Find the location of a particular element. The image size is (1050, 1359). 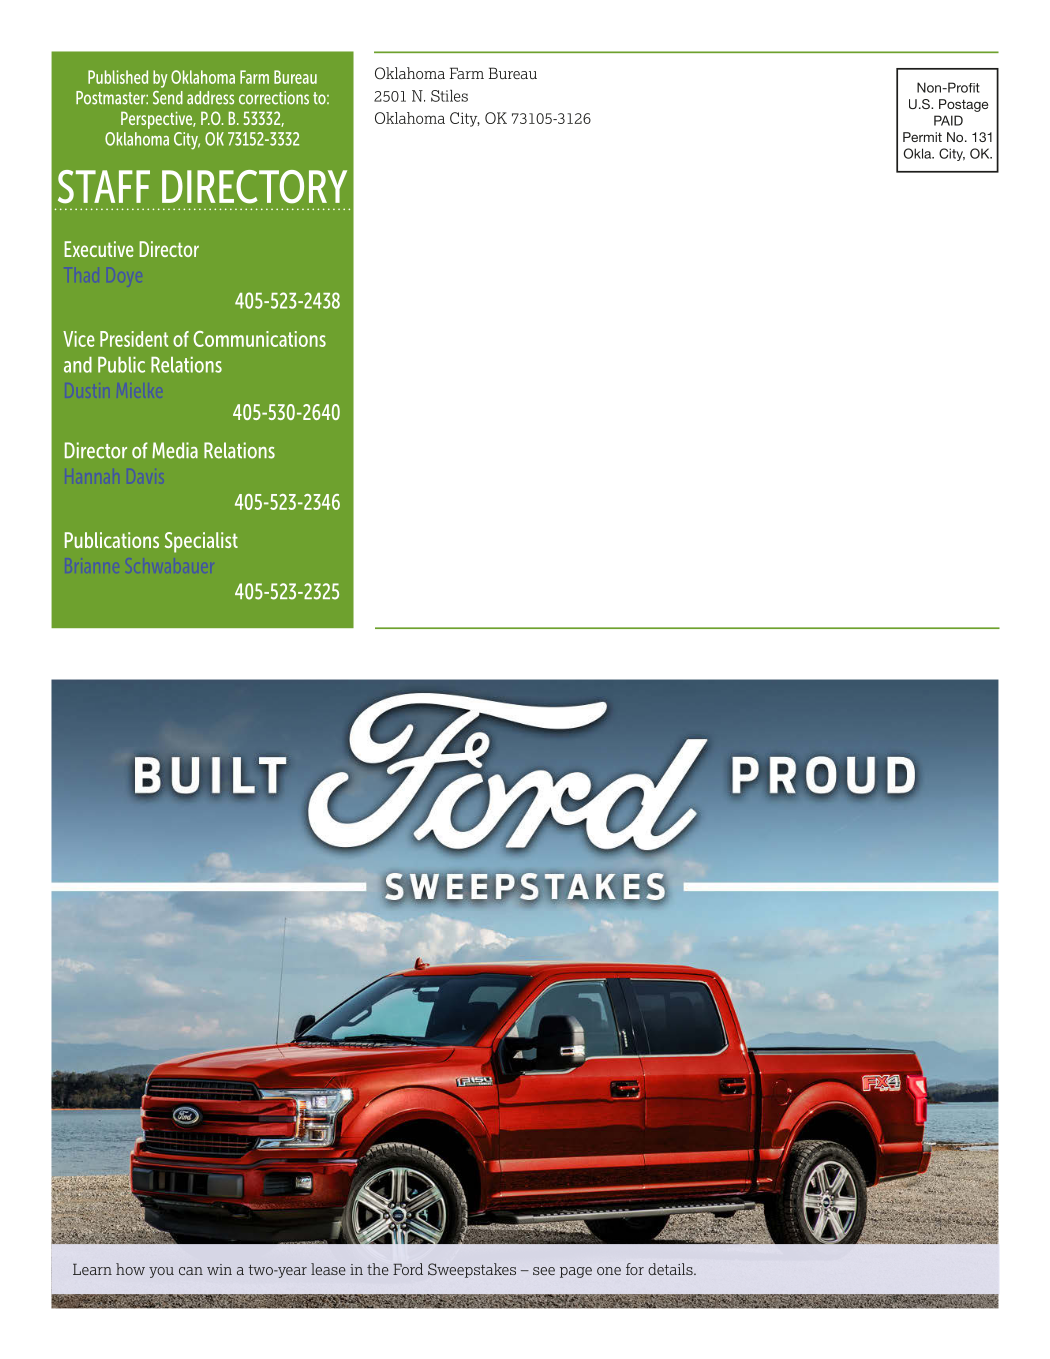

can is located at coordinates (191, 1271).
